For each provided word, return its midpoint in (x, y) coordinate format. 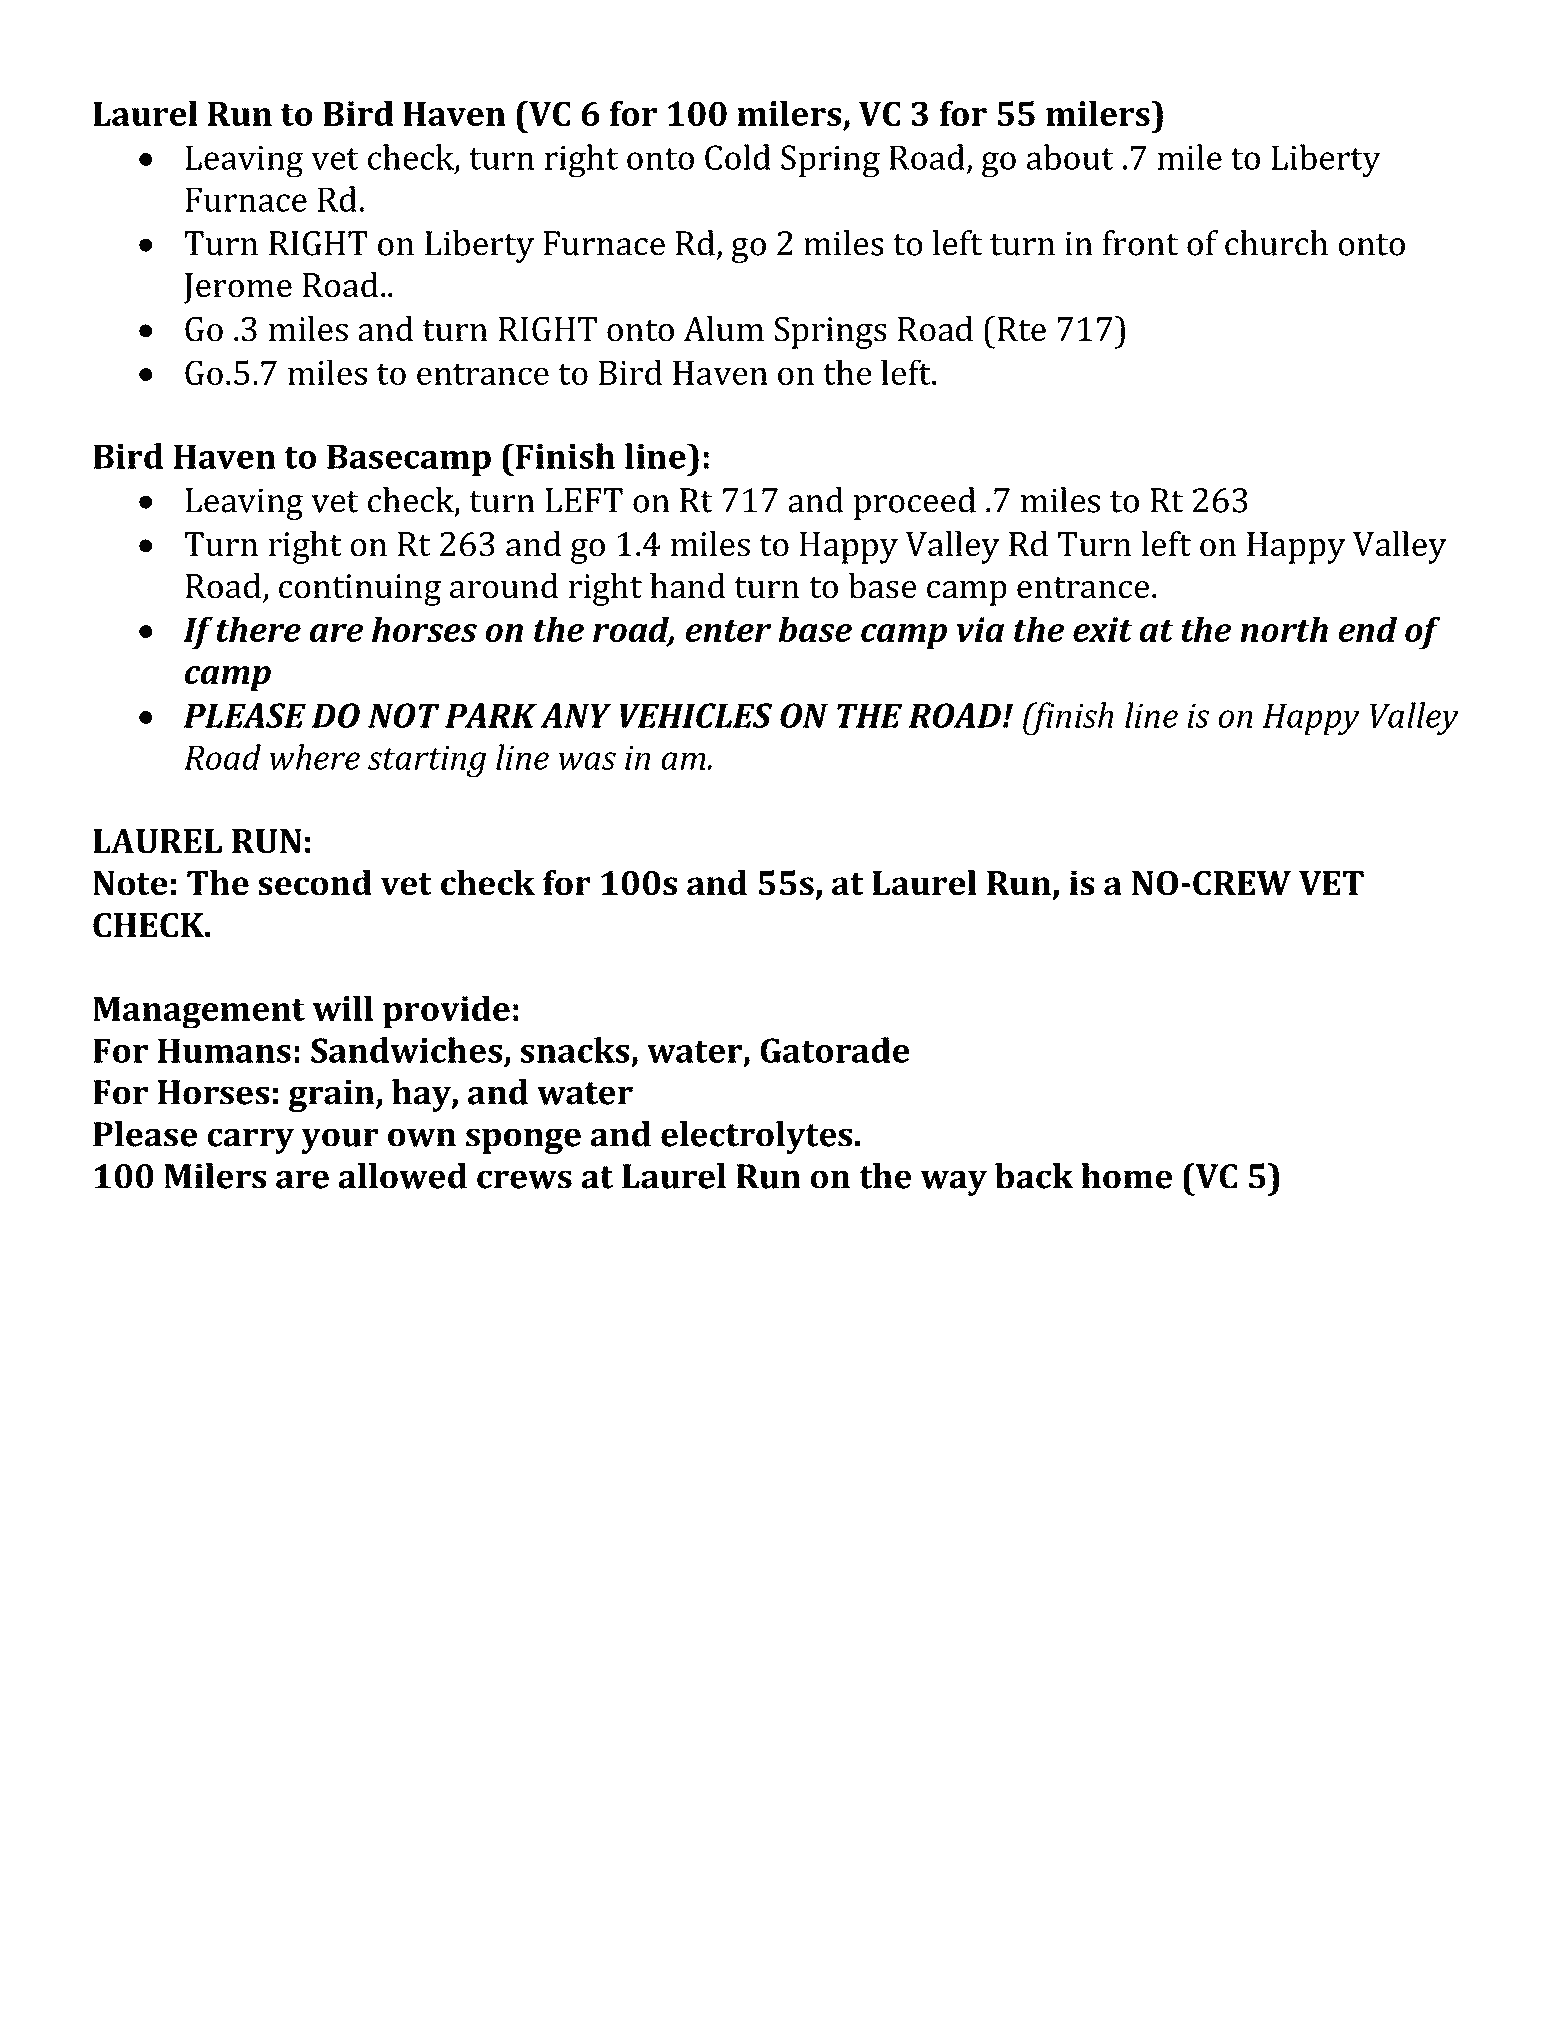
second (315, 883)
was (587, 761)
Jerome (238, 288)
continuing (360, 590)
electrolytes (756, 1137)
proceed (915, 503)
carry (250, 1141)
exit (1102, 629)
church (1276, 243)
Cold (738, 157)
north (1284, 629)
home (1126, 1176)
